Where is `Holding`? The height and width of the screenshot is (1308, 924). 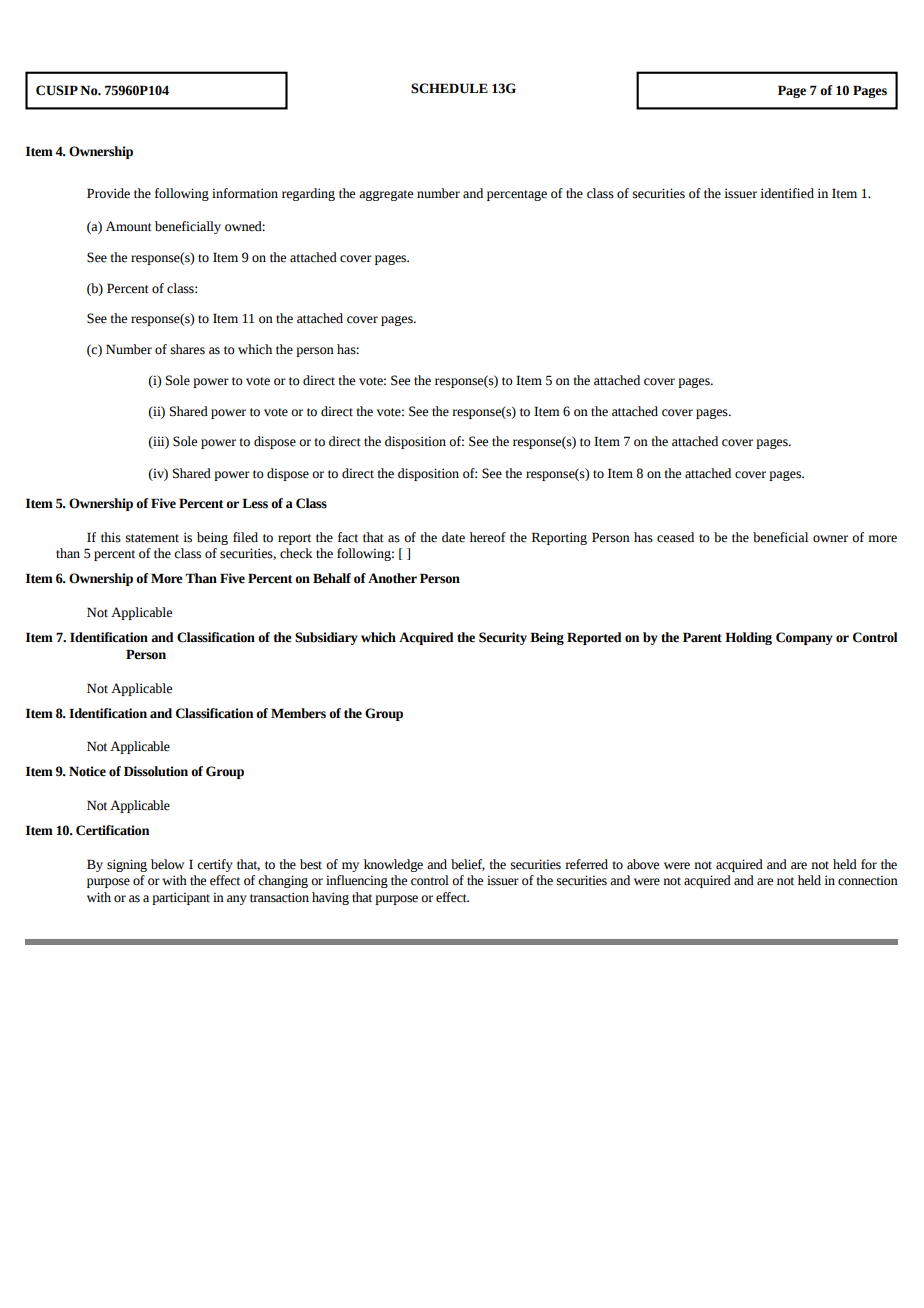
Holding is located at coordinates (748, 638).
